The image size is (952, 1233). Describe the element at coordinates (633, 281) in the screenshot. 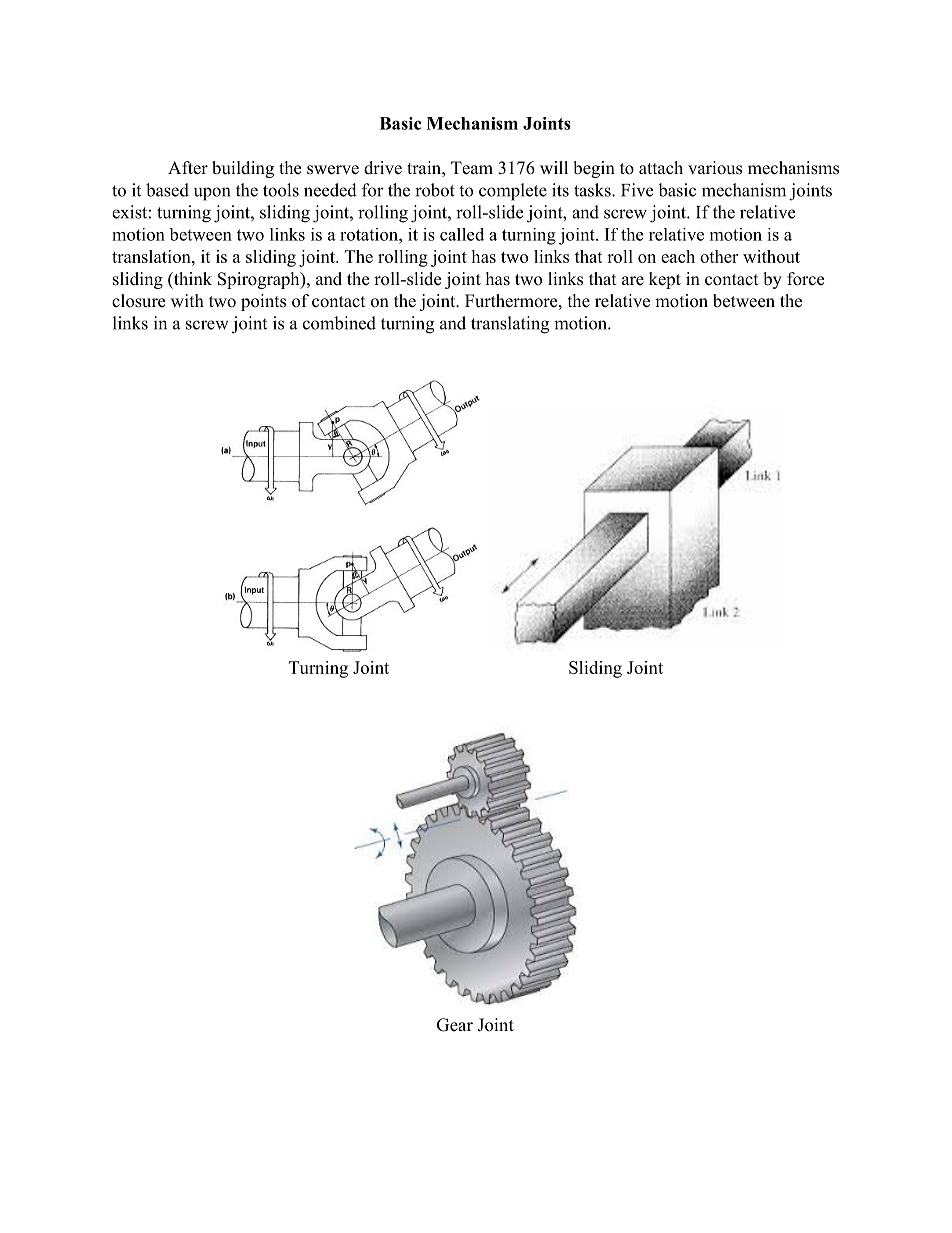

I see `are` at that location.
